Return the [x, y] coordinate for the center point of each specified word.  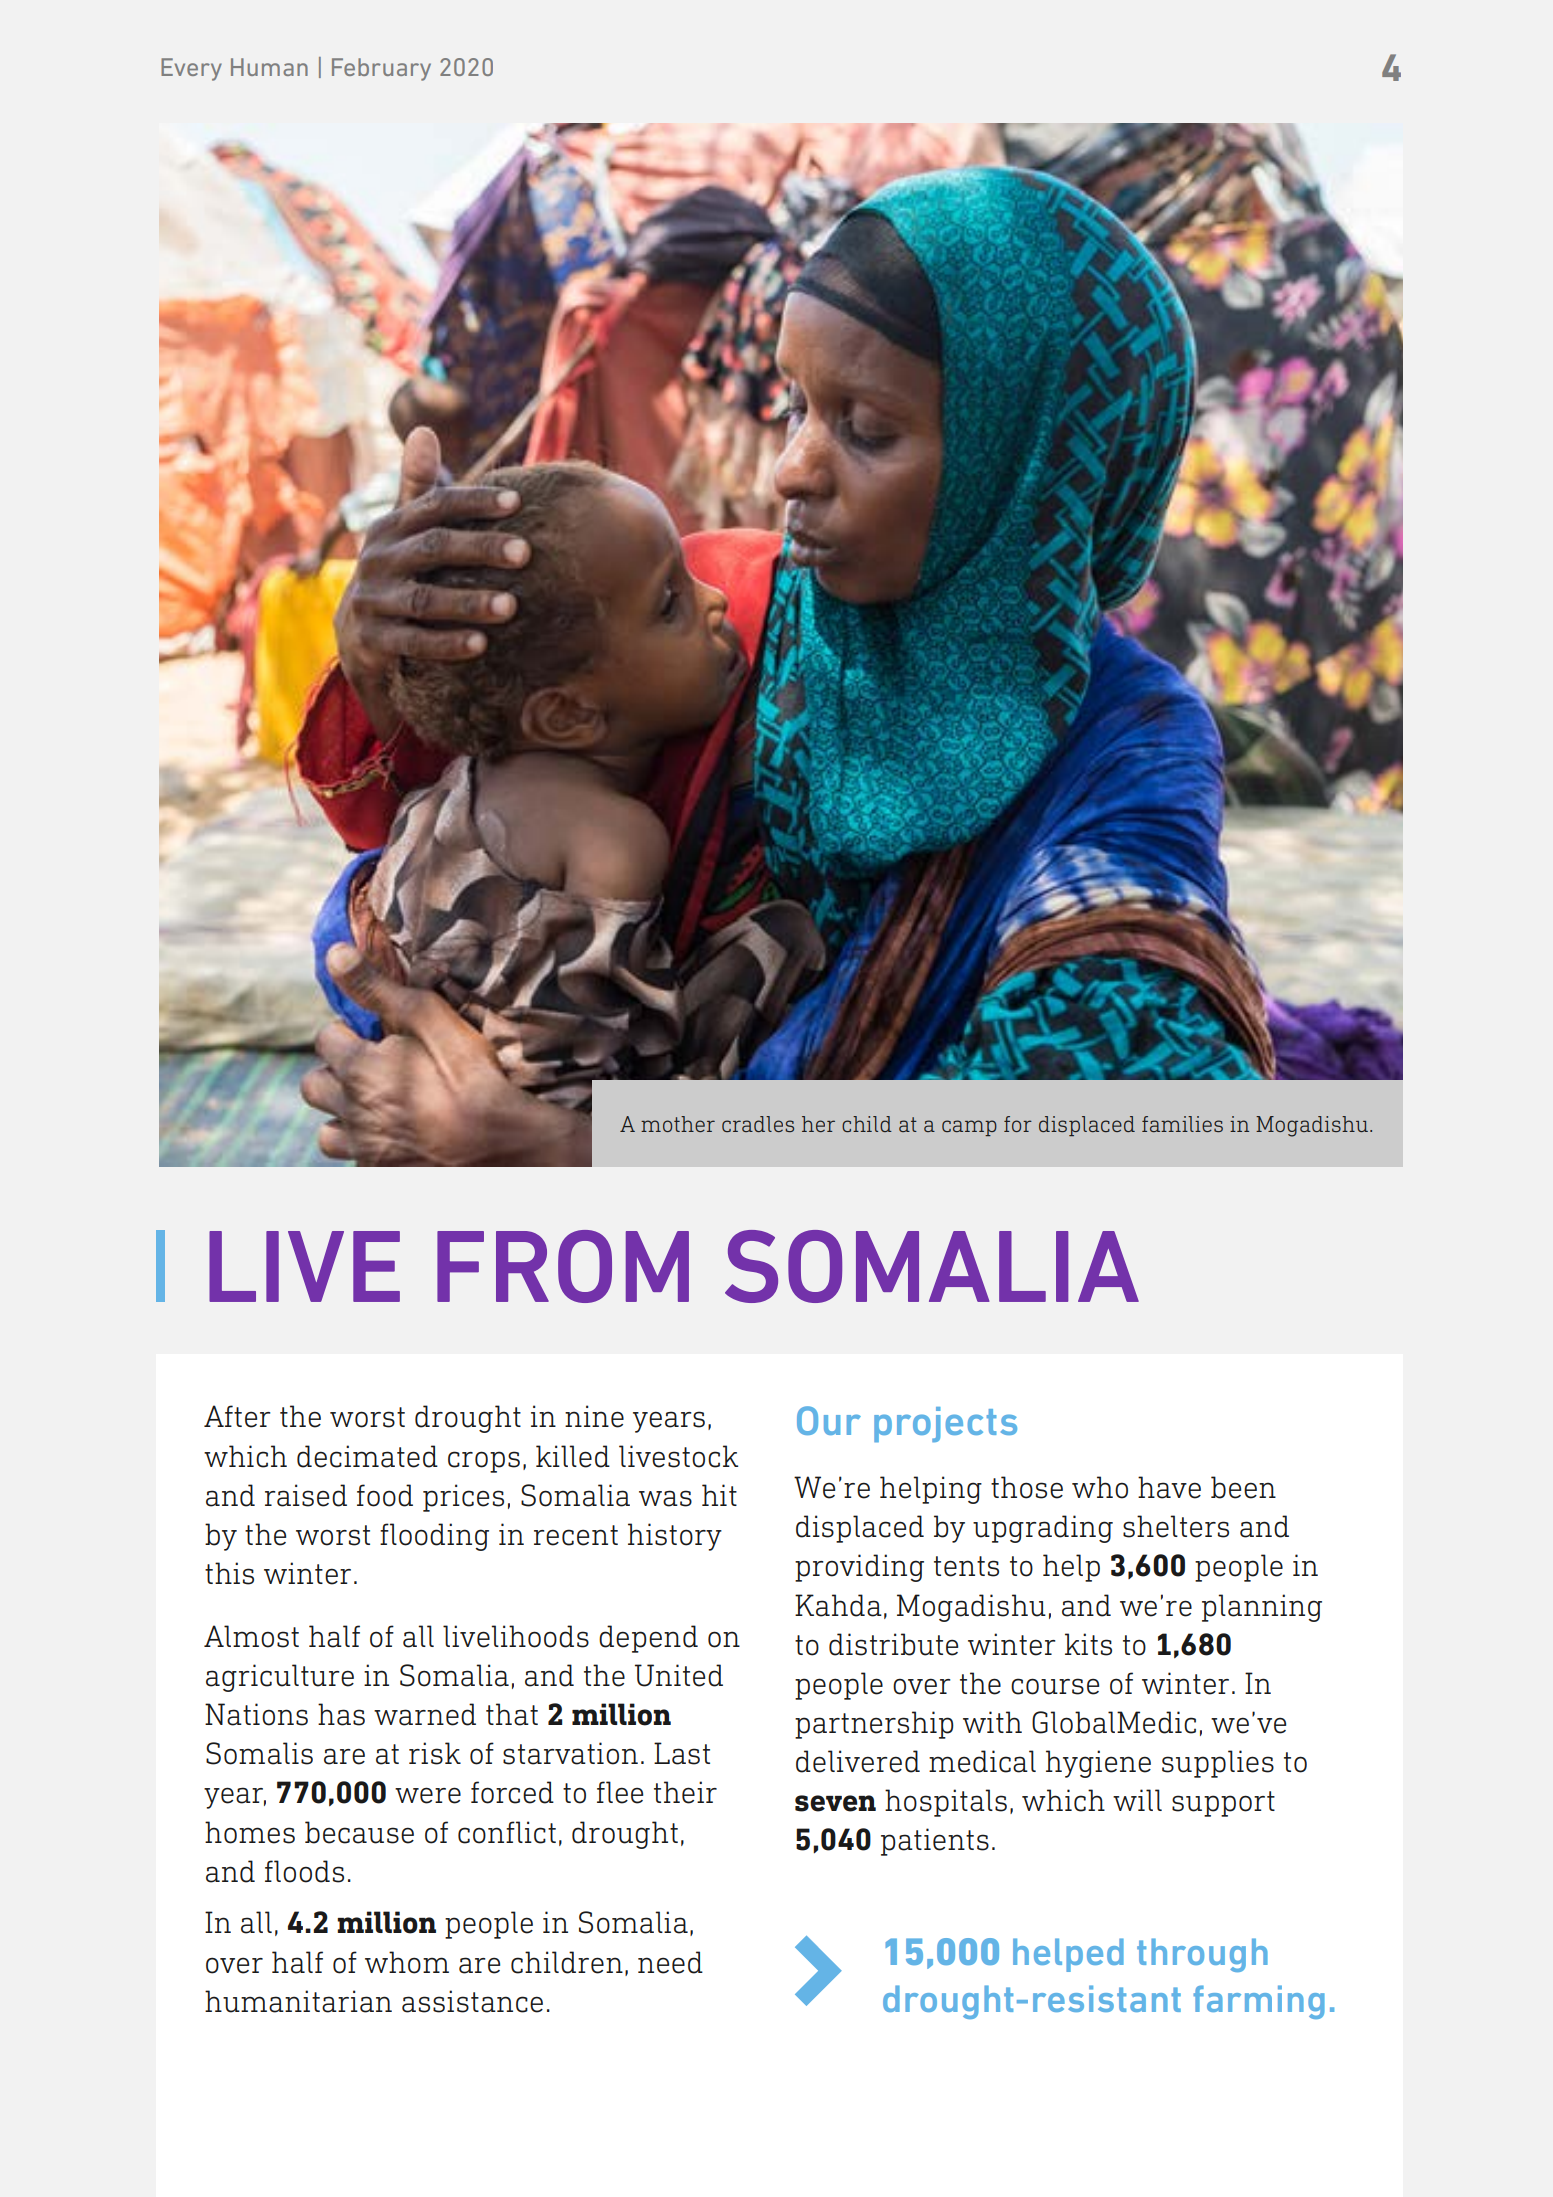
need [670, 1962]
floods [304, 1871]
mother [678, 1124]
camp [969, 1128]
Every [191, 69]
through [1202, 1955]
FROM [563, 1266]
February [381, 69]
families [1182, 1124]
